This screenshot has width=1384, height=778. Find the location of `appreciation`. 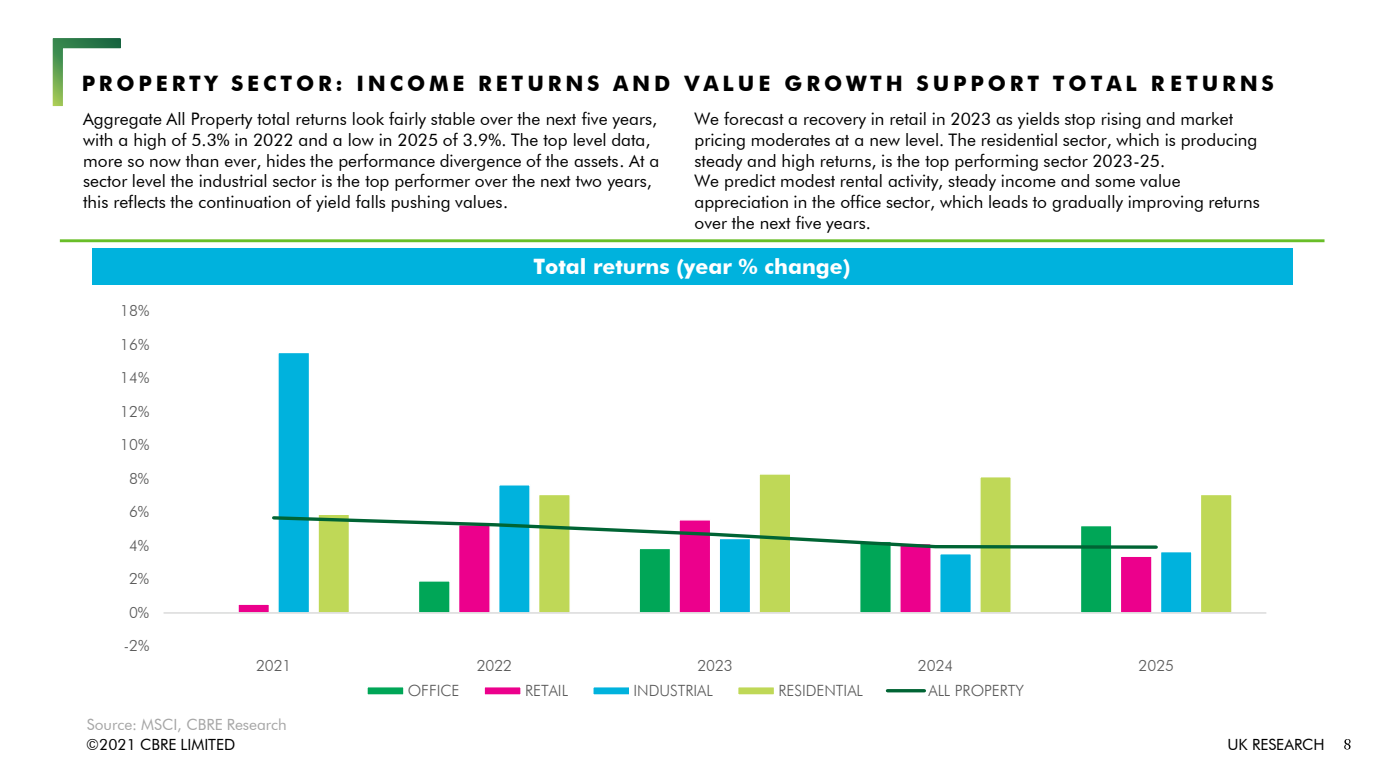

appreciation is located at coordinates (741, 203).
